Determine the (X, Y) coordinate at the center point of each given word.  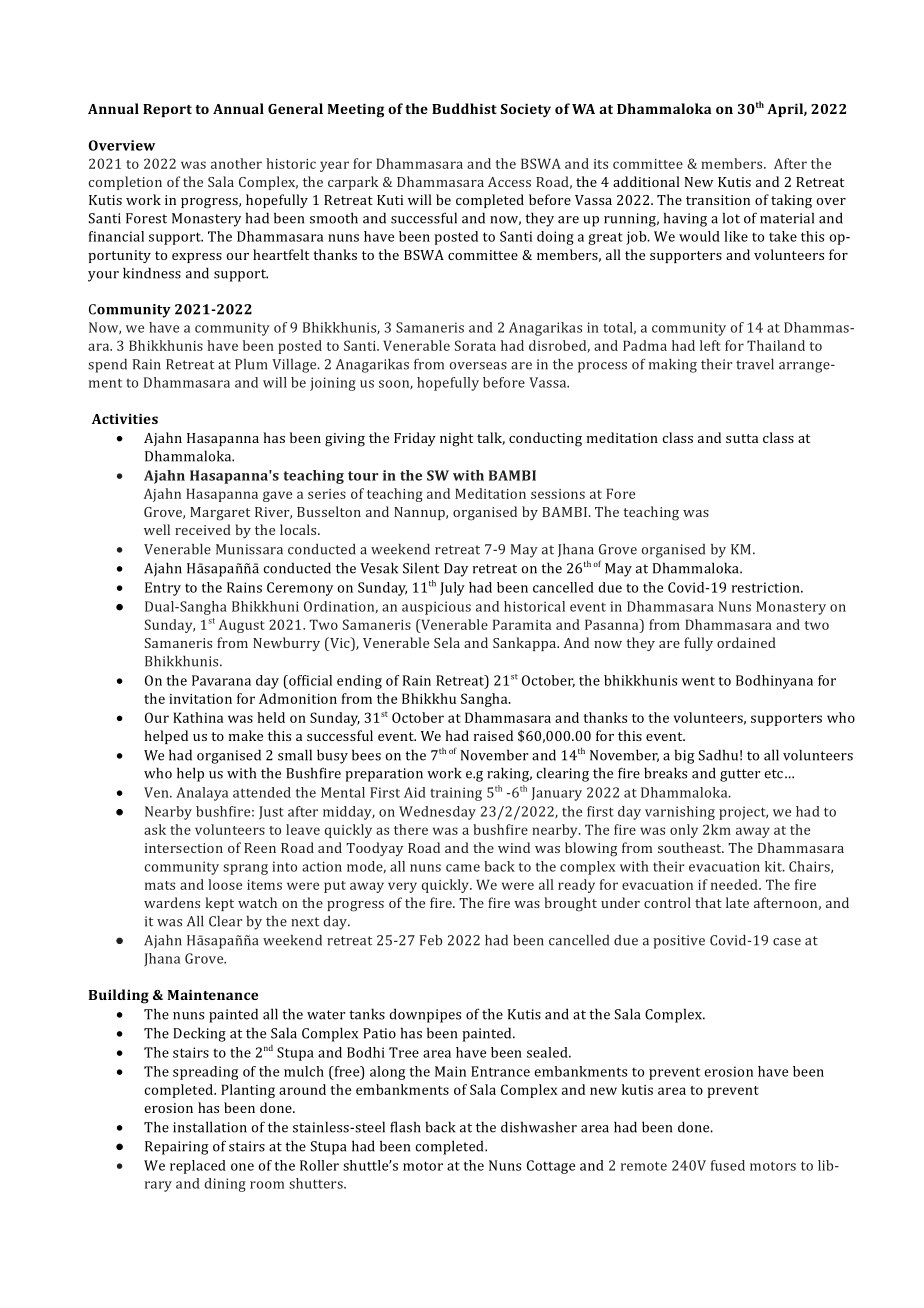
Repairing (177, 1148)
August (242, 626)
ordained (746, 642)
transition (718, 200)
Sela (447, 642)
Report (167, 110)
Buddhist (464, 108)
